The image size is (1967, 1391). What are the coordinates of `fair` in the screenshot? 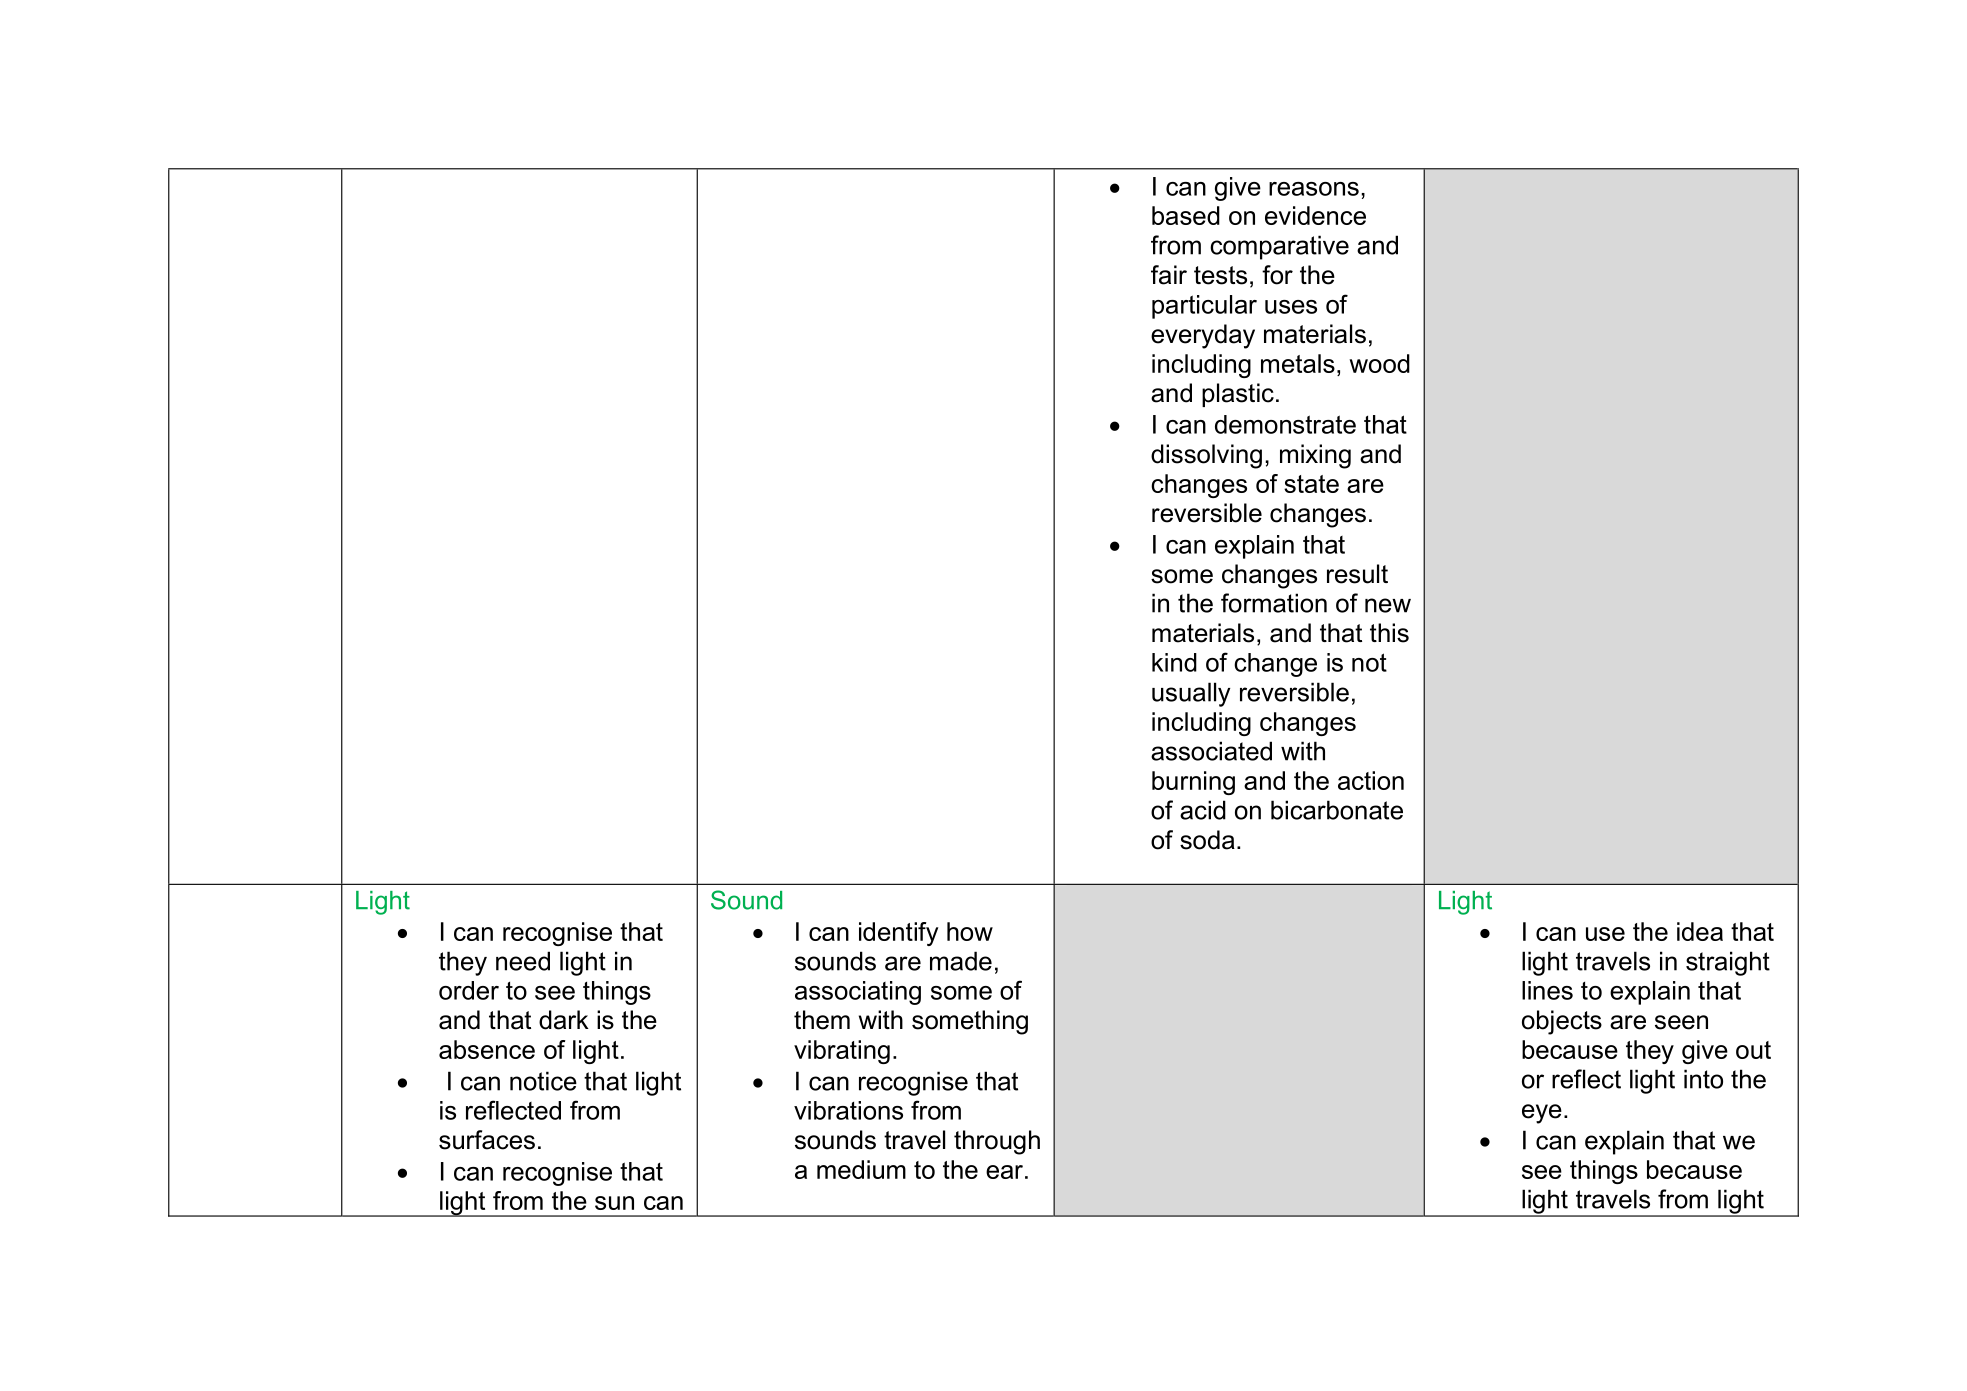 It's located at (1169, 275).
